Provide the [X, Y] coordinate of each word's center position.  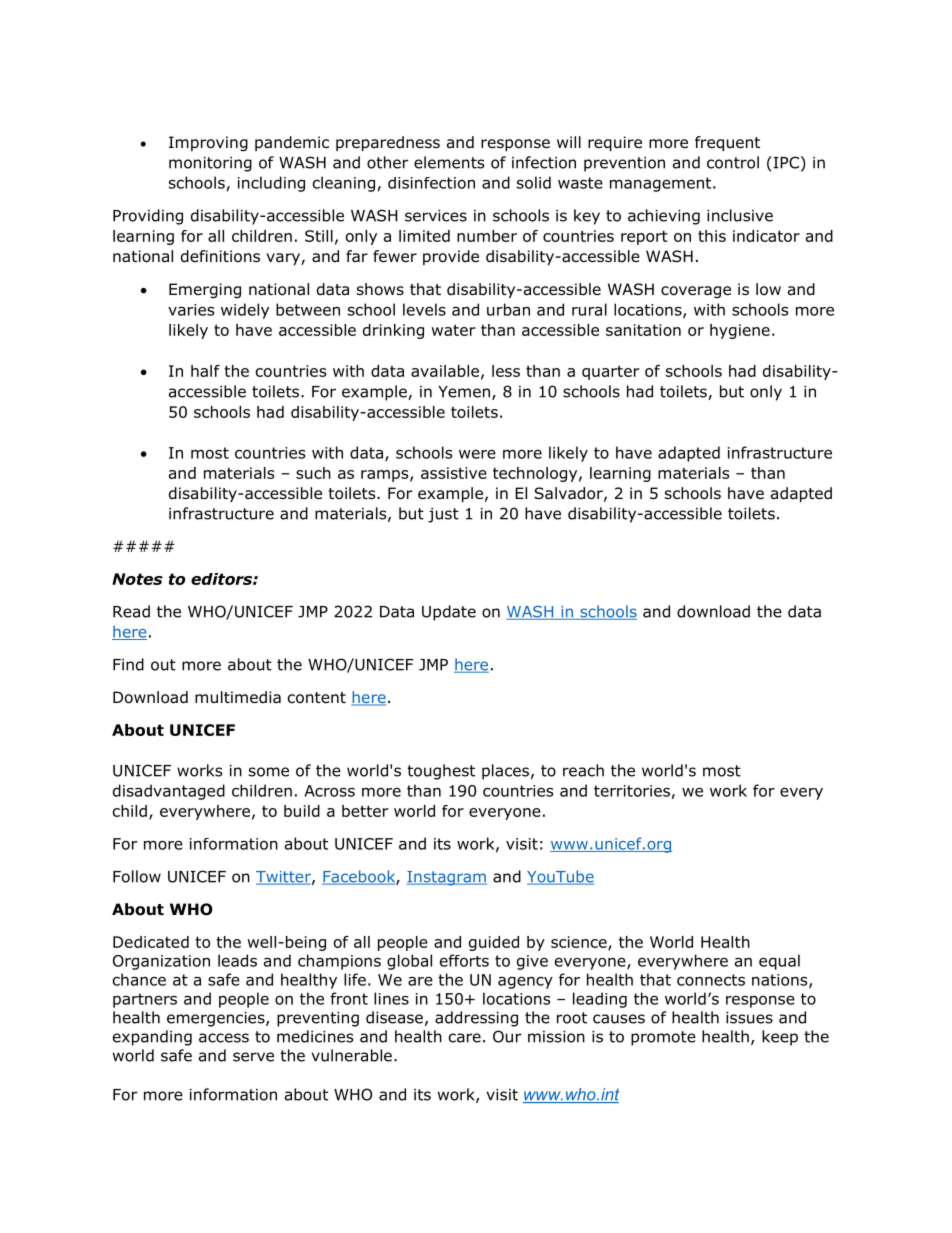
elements [449, 162]
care [465, 1038]
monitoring [210, 164]
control [733, 162]
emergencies [217, 1019]
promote [663, 1038]
